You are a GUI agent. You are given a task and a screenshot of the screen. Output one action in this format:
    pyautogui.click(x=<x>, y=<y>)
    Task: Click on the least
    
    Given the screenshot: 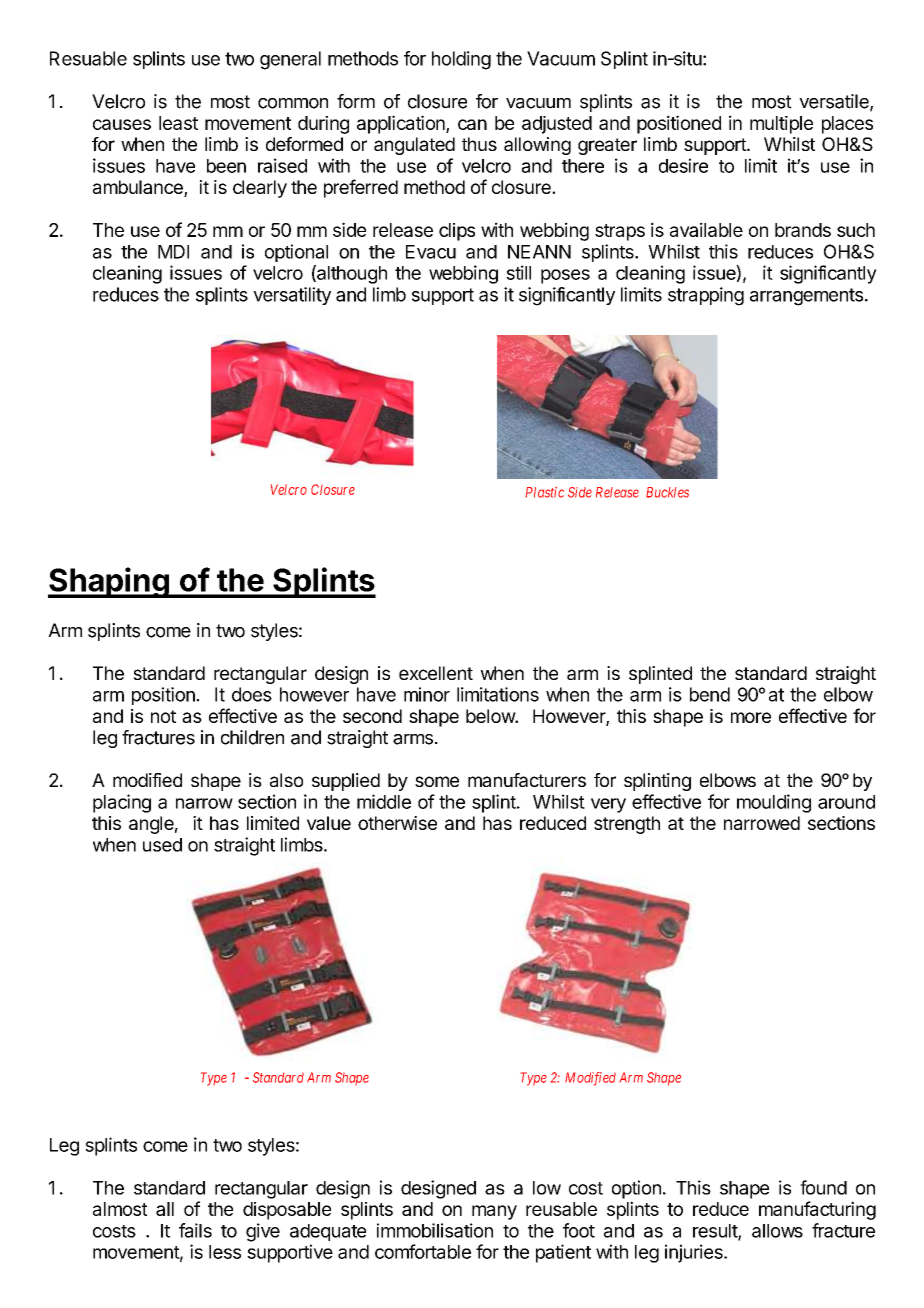 What is the action you would take?
    pyautogui.click(x=178, y=123)
